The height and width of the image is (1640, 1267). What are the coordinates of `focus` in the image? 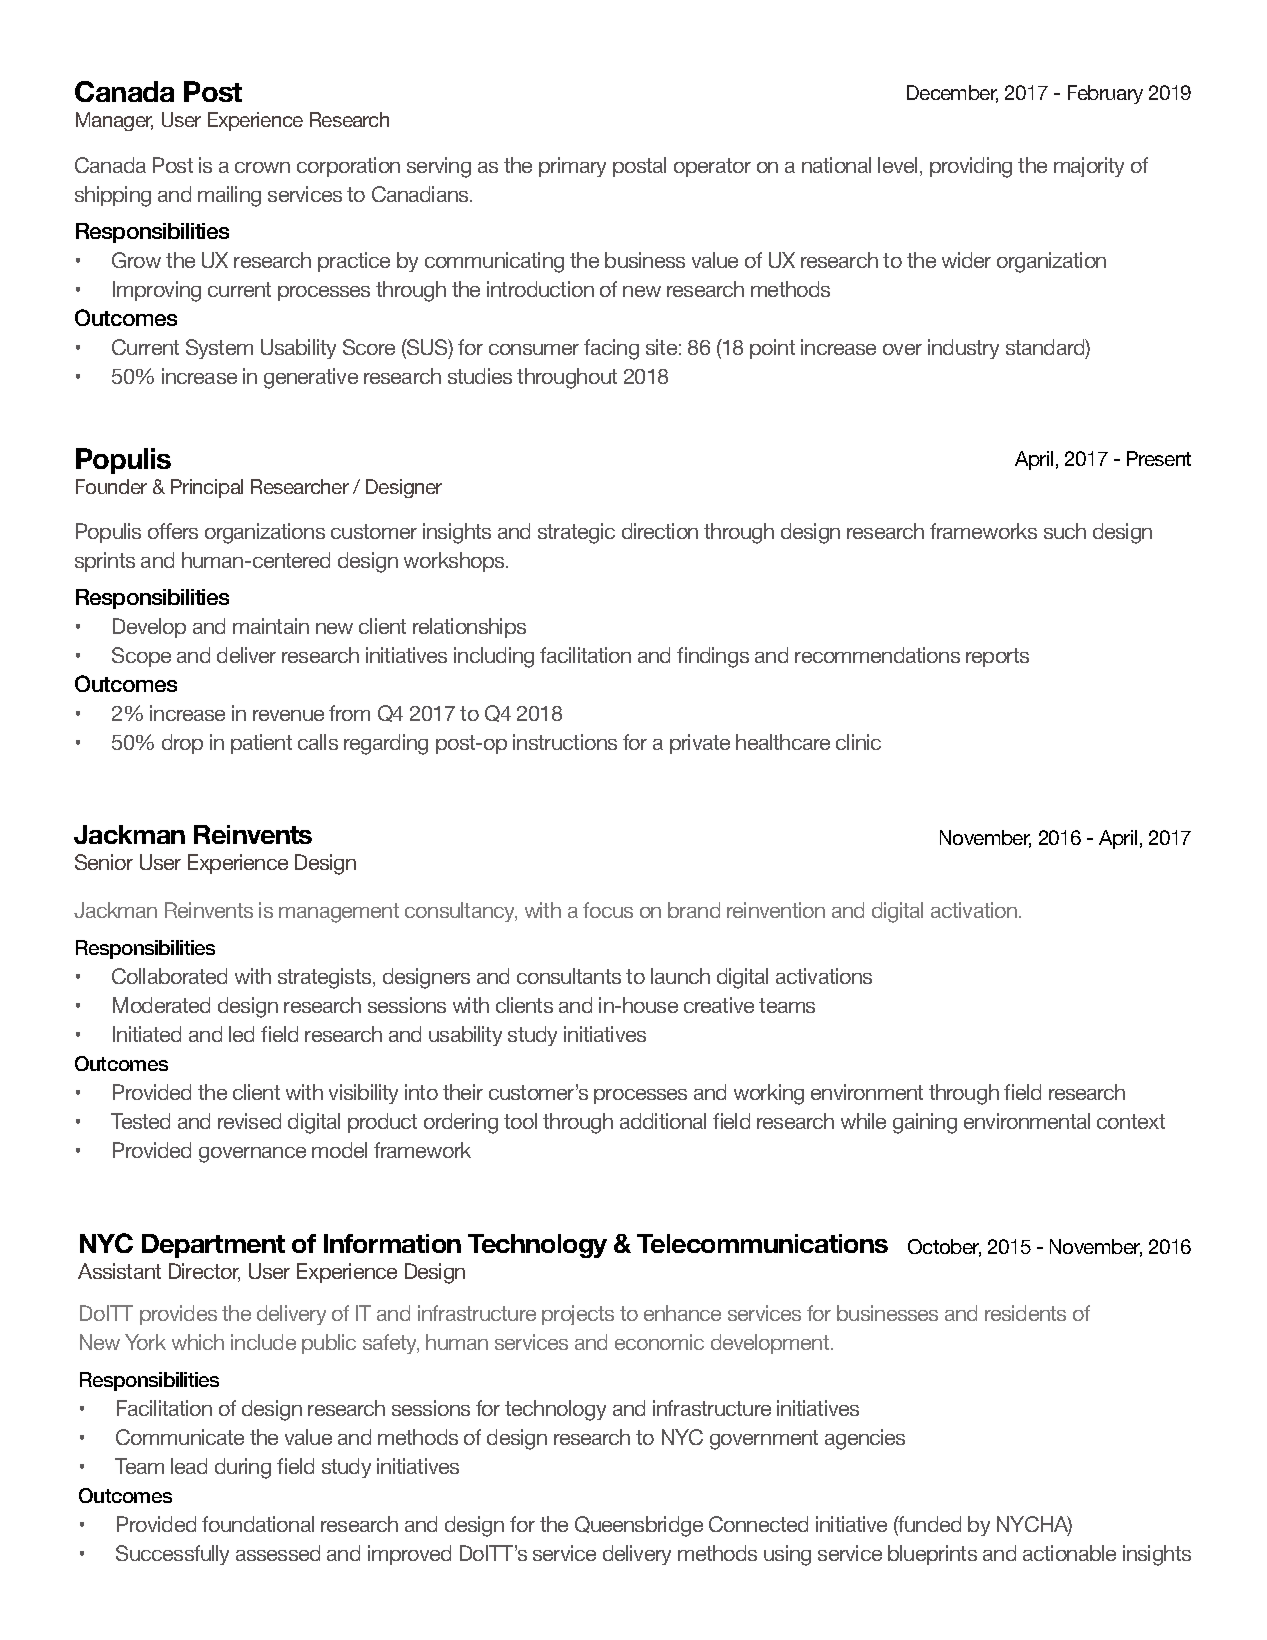 It's located at (608, 910).
